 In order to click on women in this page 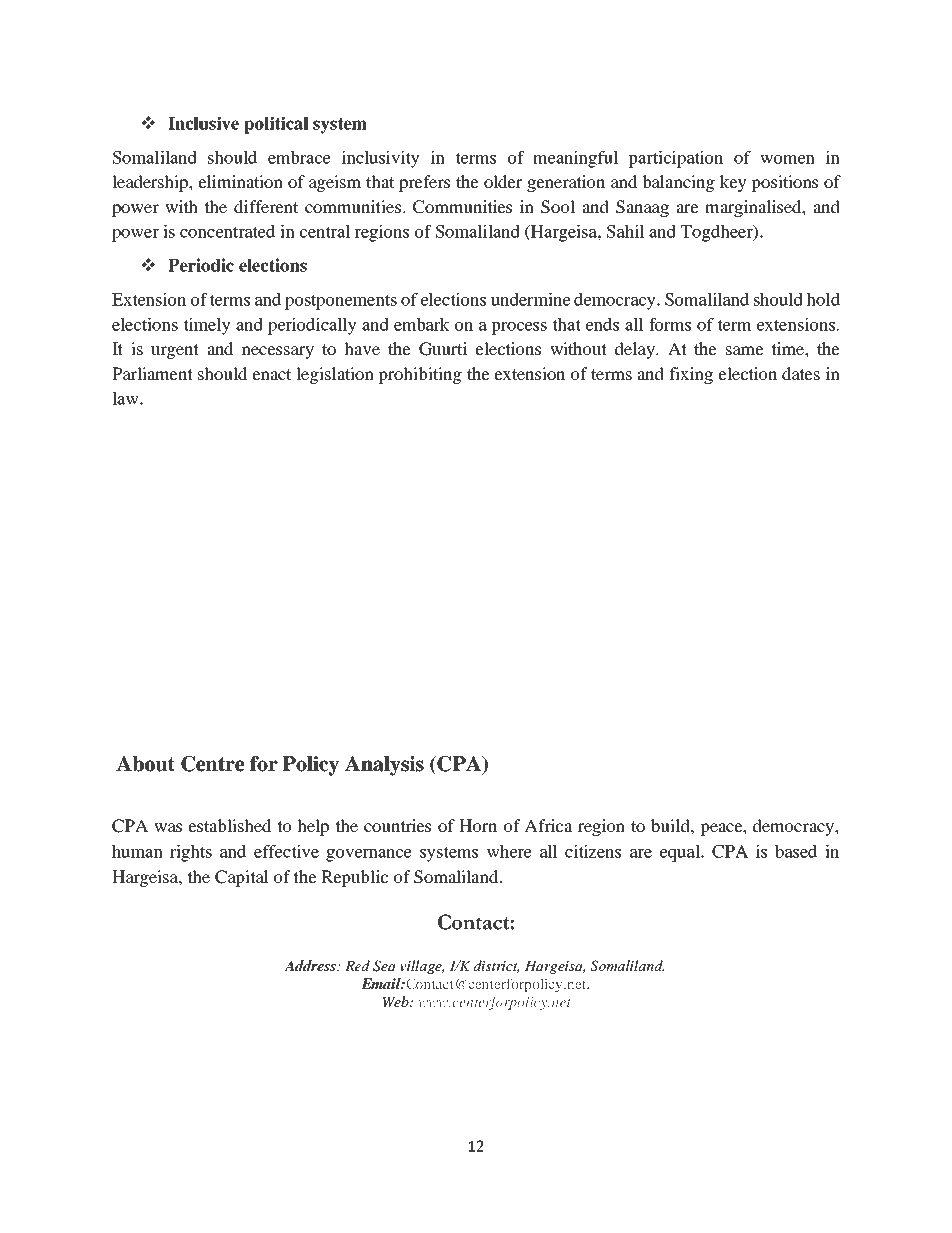, I will do `click(787, 159)`.
